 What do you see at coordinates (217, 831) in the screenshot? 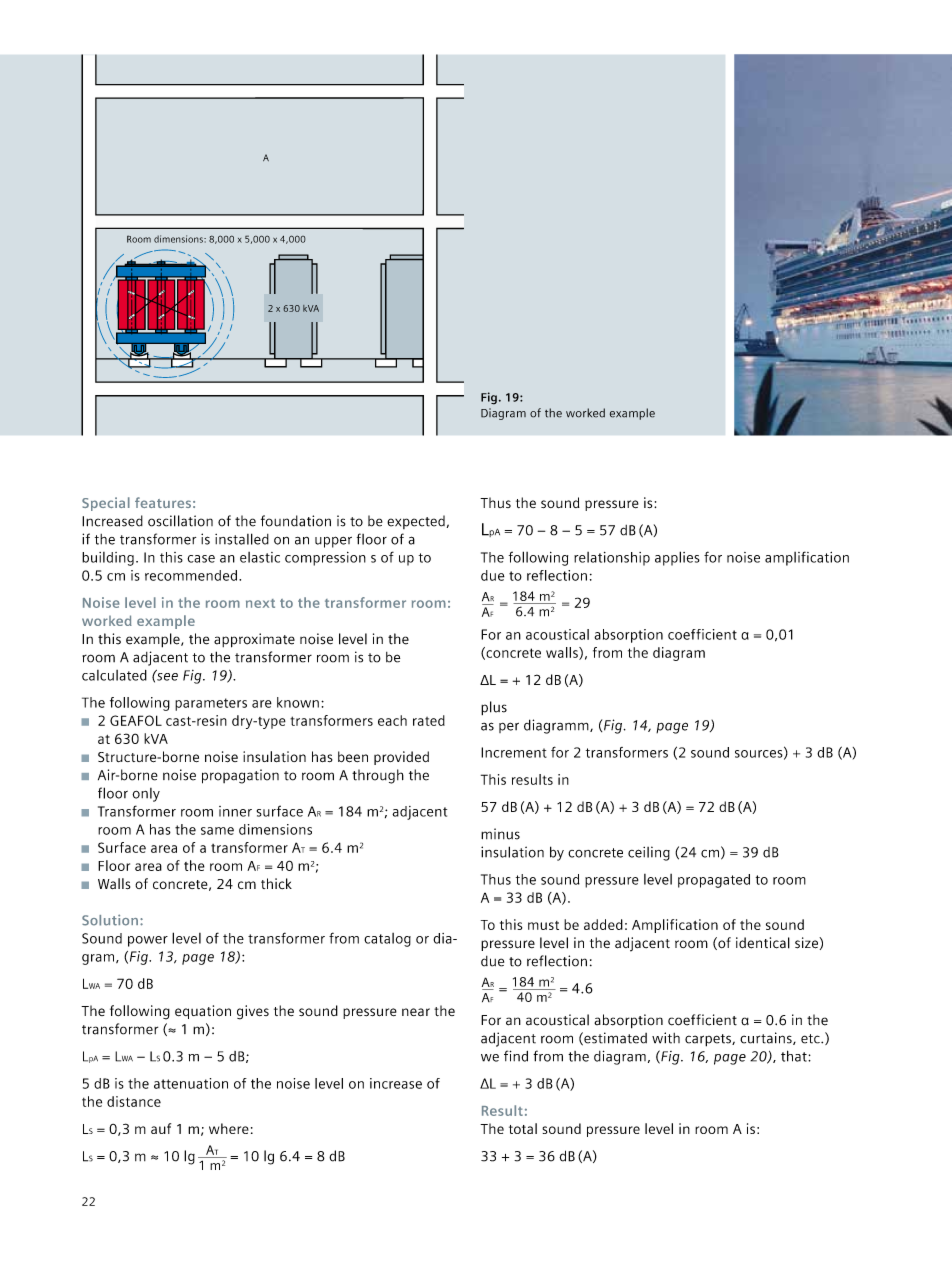
I see `same` at bounding box center [217, 831].
